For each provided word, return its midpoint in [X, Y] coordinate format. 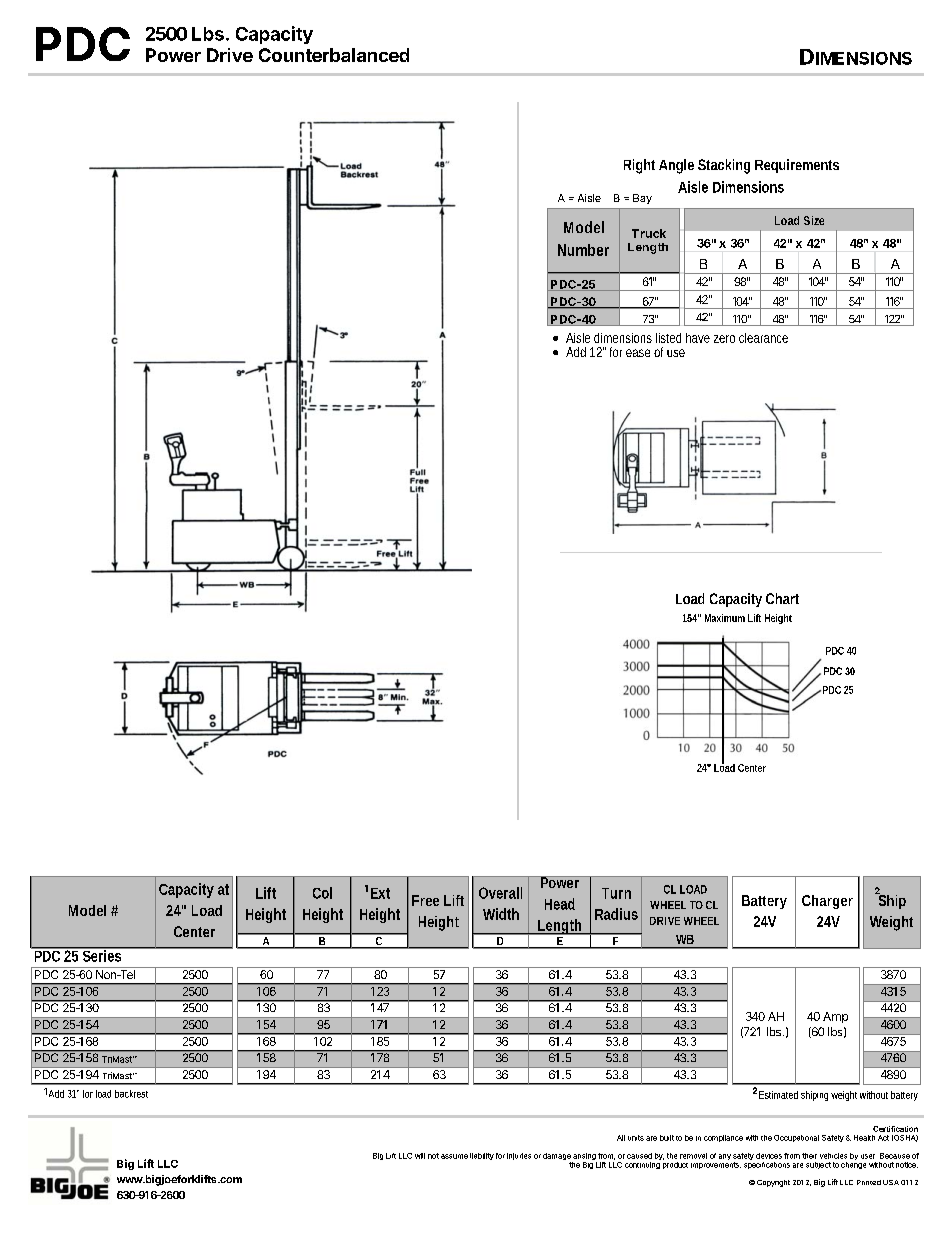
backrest [131, 1094]
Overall [500, 893]
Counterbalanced [334, 55]
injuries [519, 1156]
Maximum [725, 618]
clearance [763, 338]
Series [103, 955]
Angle [676, 166]
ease [638, 353]
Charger [827, 902]
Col [322, 893]
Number [583, 250]
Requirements [797, 166]
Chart [782, 598]
